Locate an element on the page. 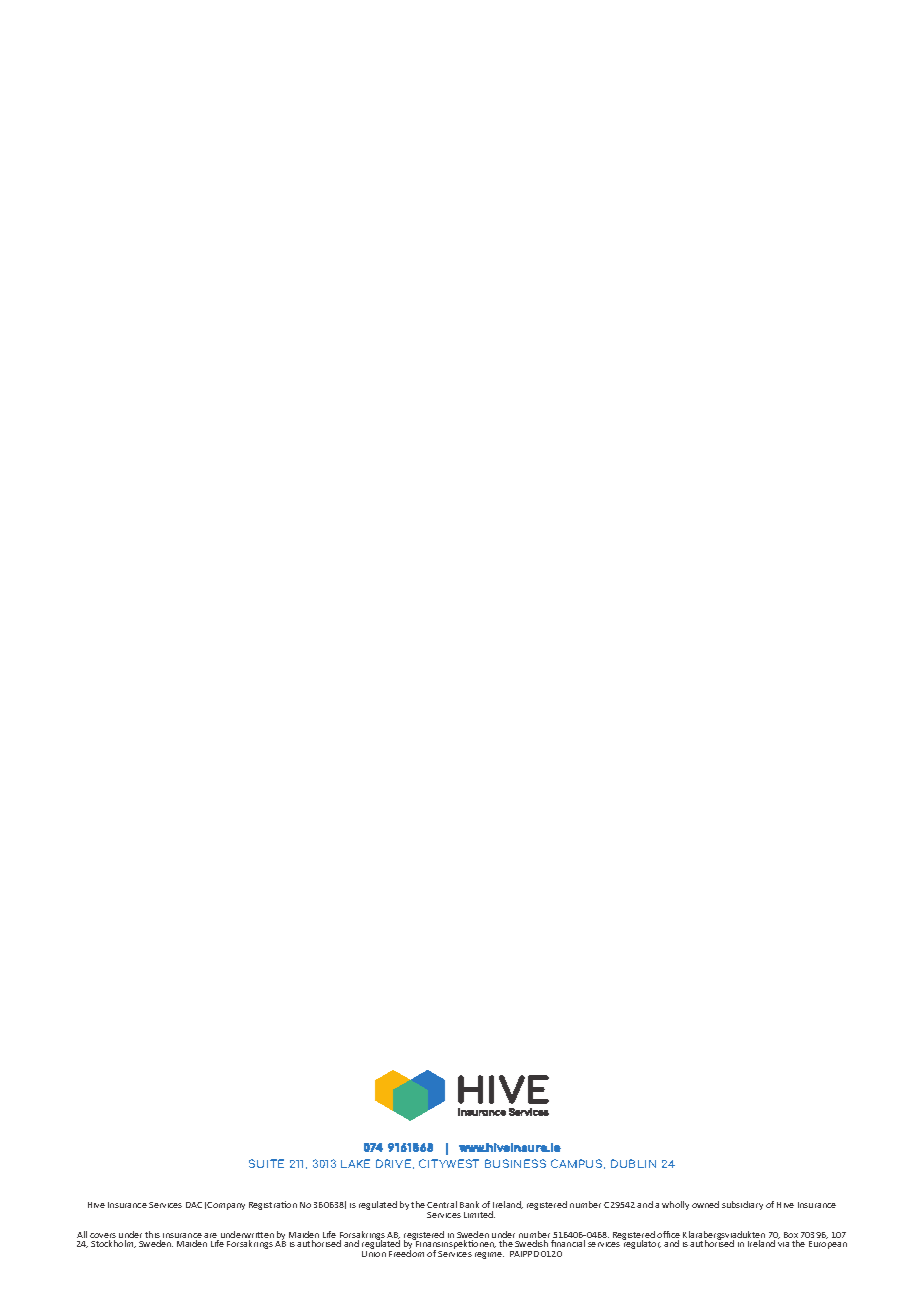 The height and width of the document is (1308, 924). Company is located at coordinates (226, 1206).
